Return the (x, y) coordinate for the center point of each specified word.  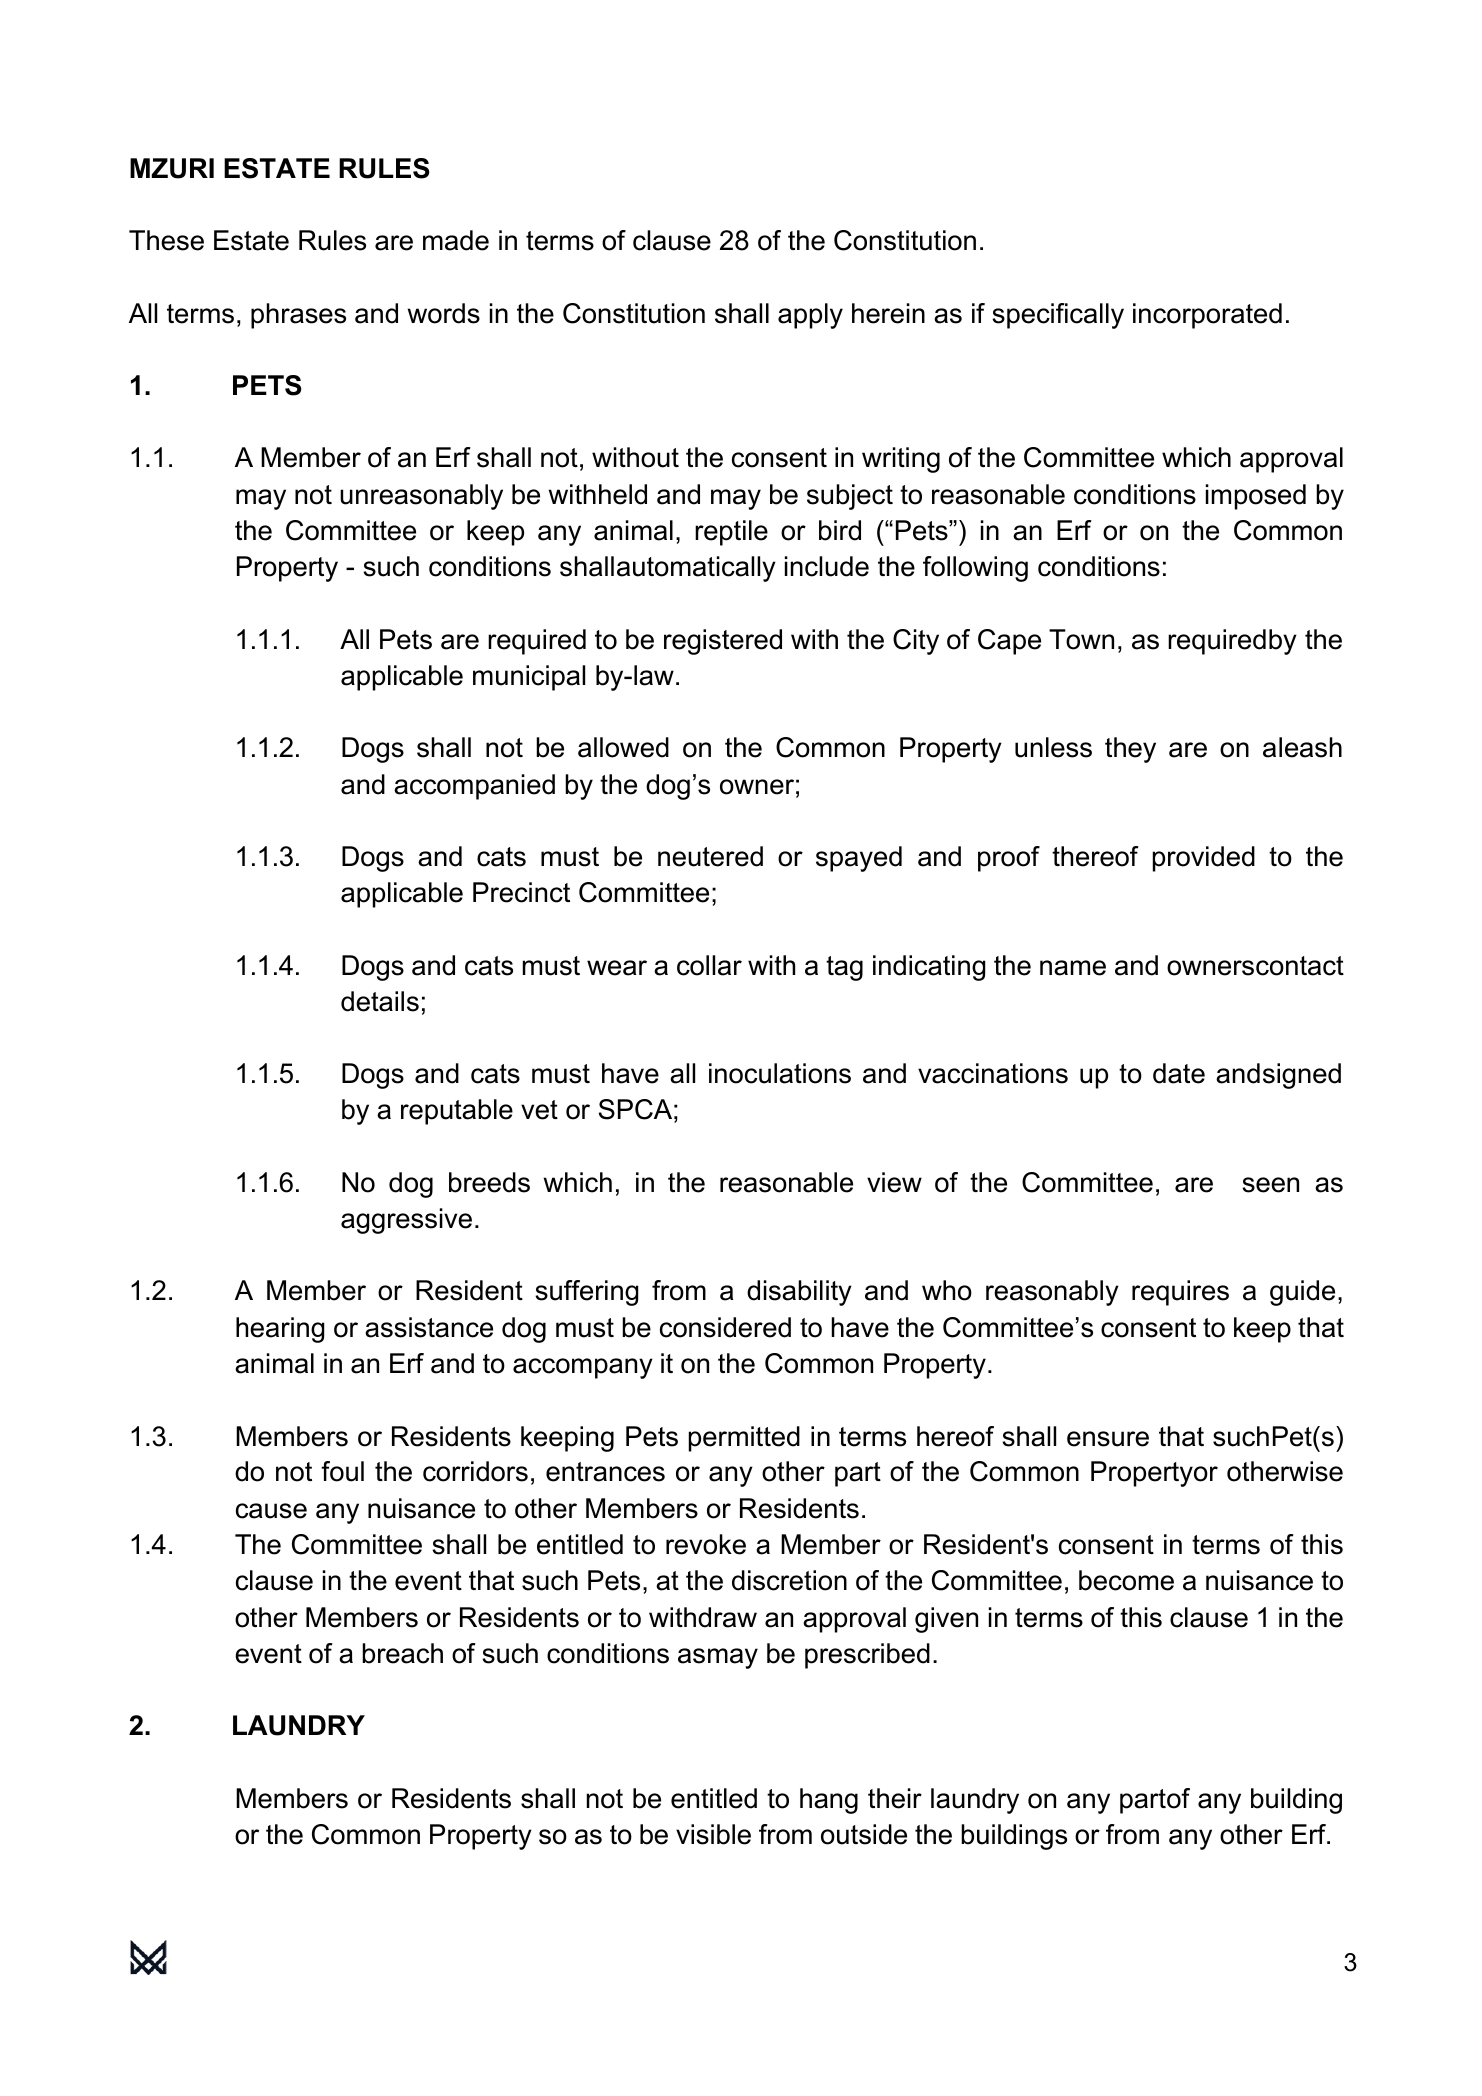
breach (402, 1653)
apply (810, 316)
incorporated (1207, 316)
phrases (298, 316)
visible (713, 1834)
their (895, 1798)
